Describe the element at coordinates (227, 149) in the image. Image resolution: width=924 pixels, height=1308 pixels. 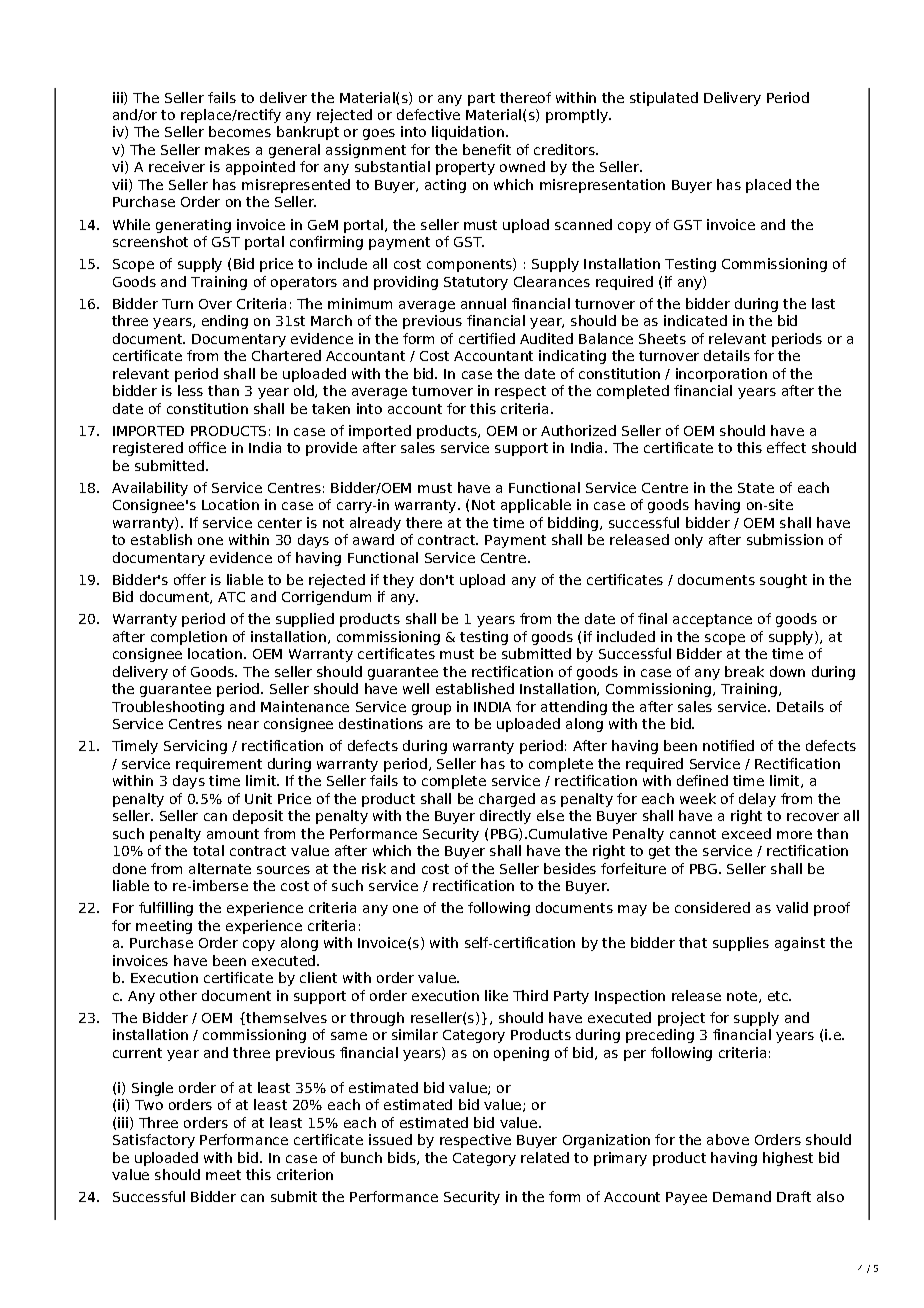
I see `makes` at that location.
